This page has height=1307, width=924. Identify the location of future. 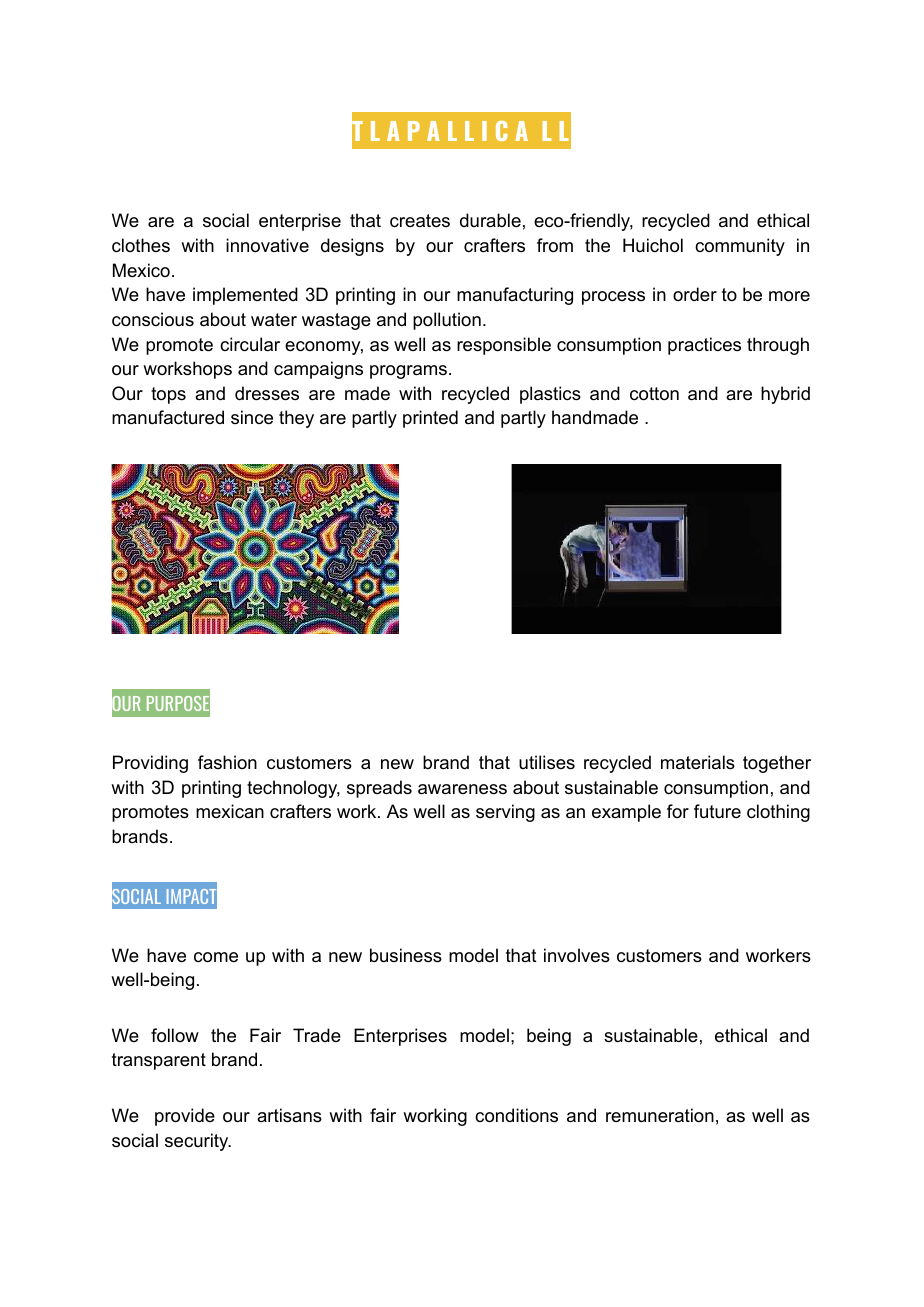
(717, 811).
